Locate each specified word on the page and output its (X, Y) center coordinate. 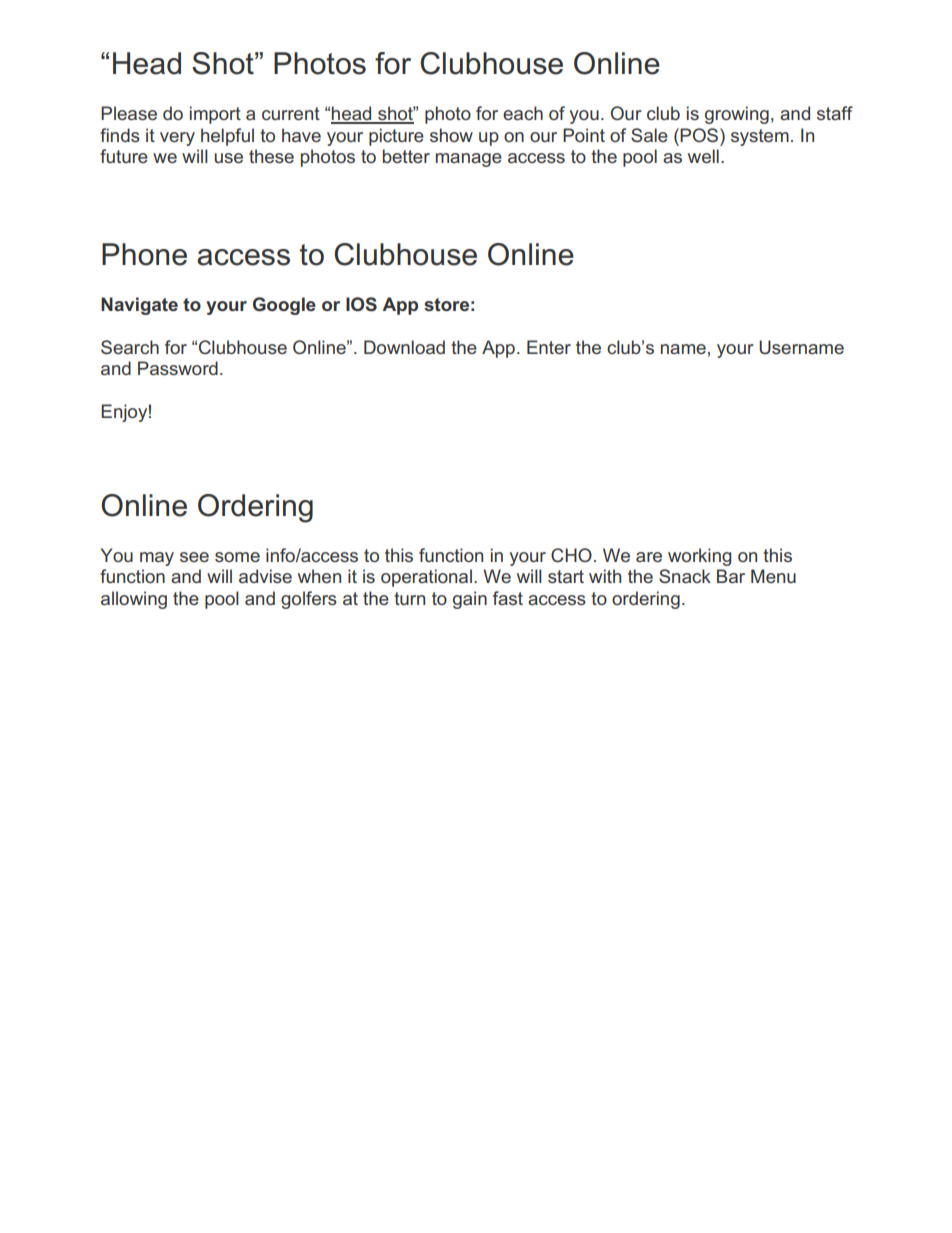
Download (404, 347)
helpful (227, 137)
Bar (731, 576)
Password (178, 368)
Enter (549, 347)
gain (470, 600)
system (760, 137)
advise (265, 576)
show (451, 135)
